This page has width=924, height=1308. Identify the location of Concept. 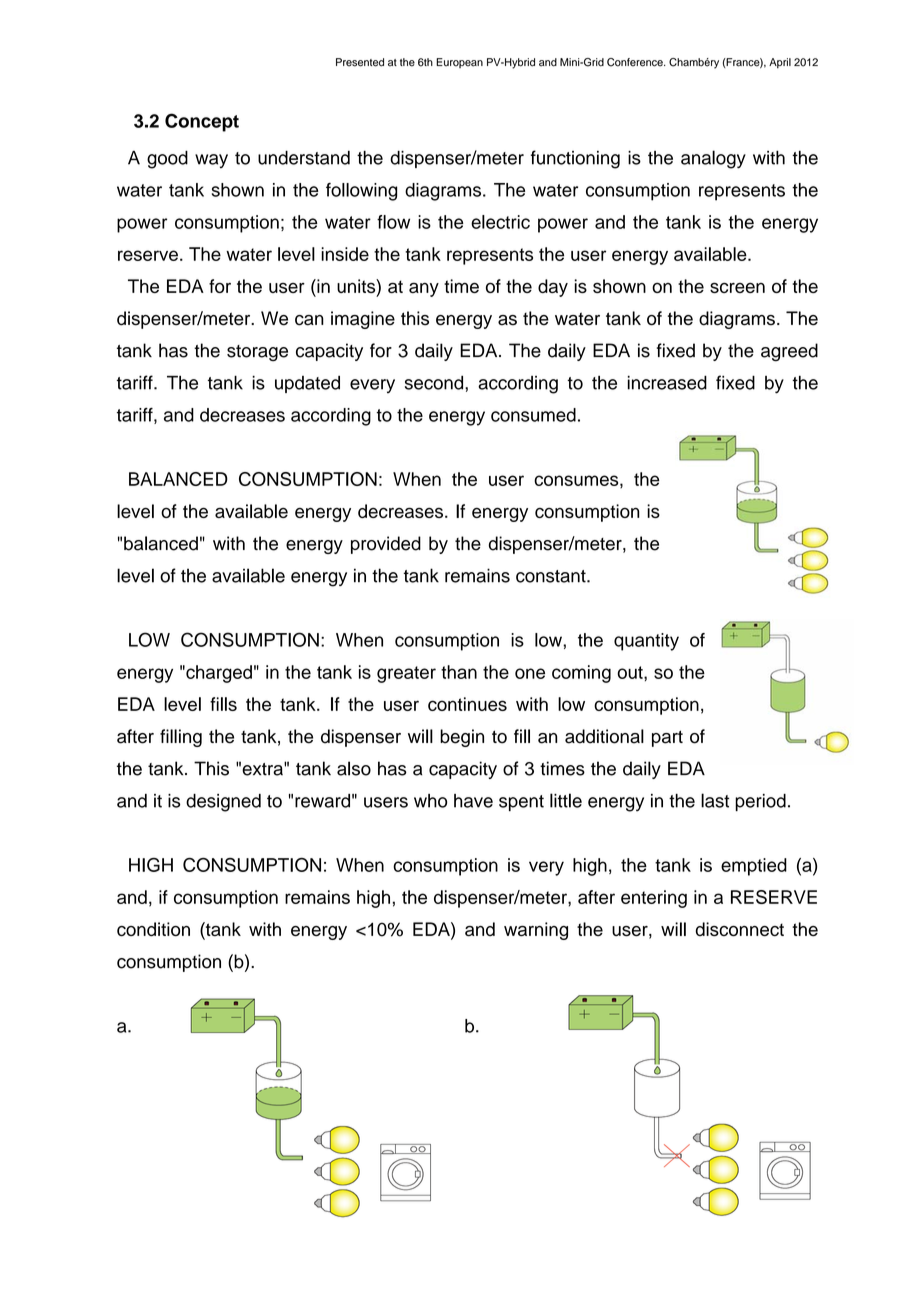
(202, 122).
